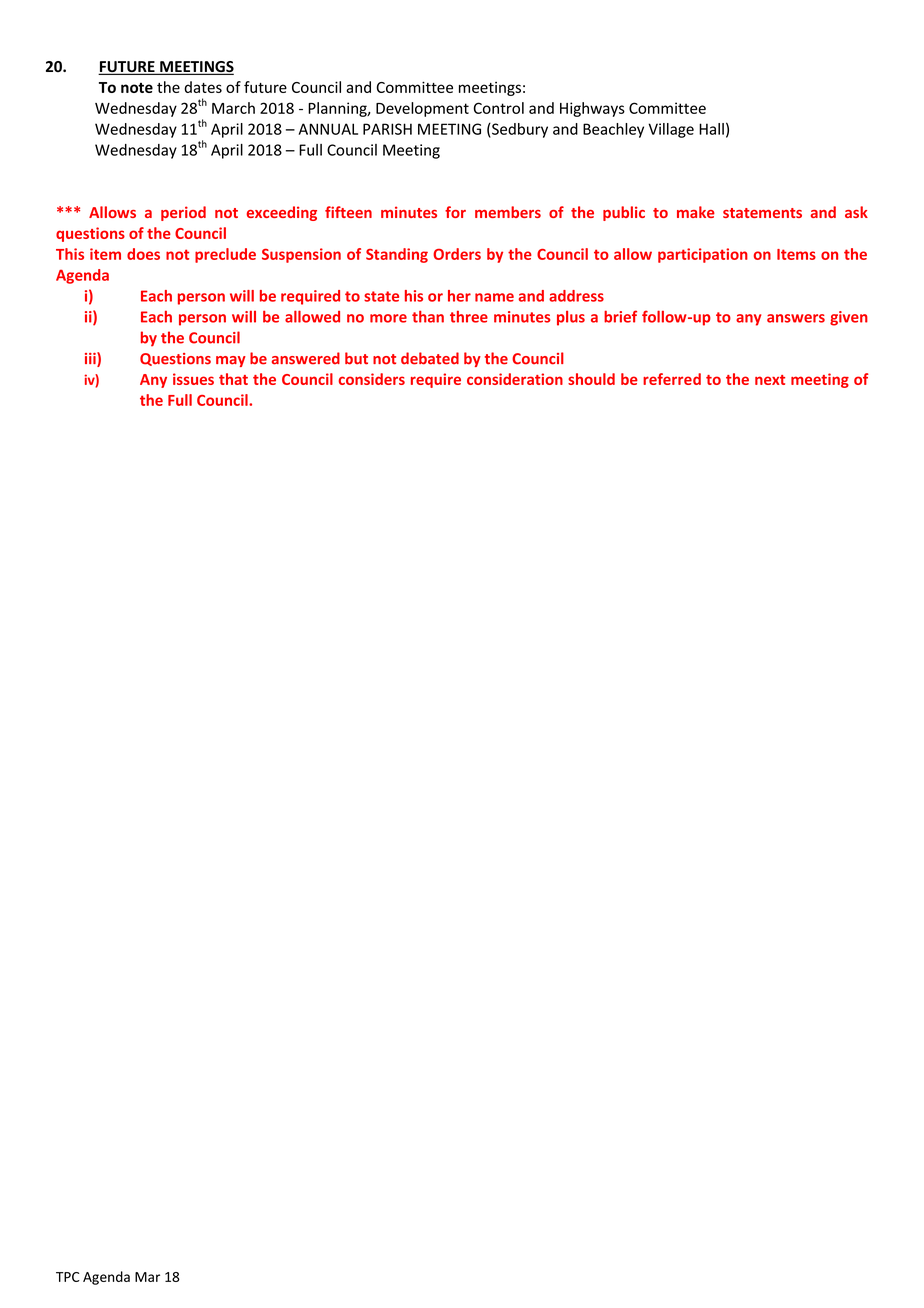 The width and height of the image is (924, 1308). I want to click on next, so click(770, 380).
